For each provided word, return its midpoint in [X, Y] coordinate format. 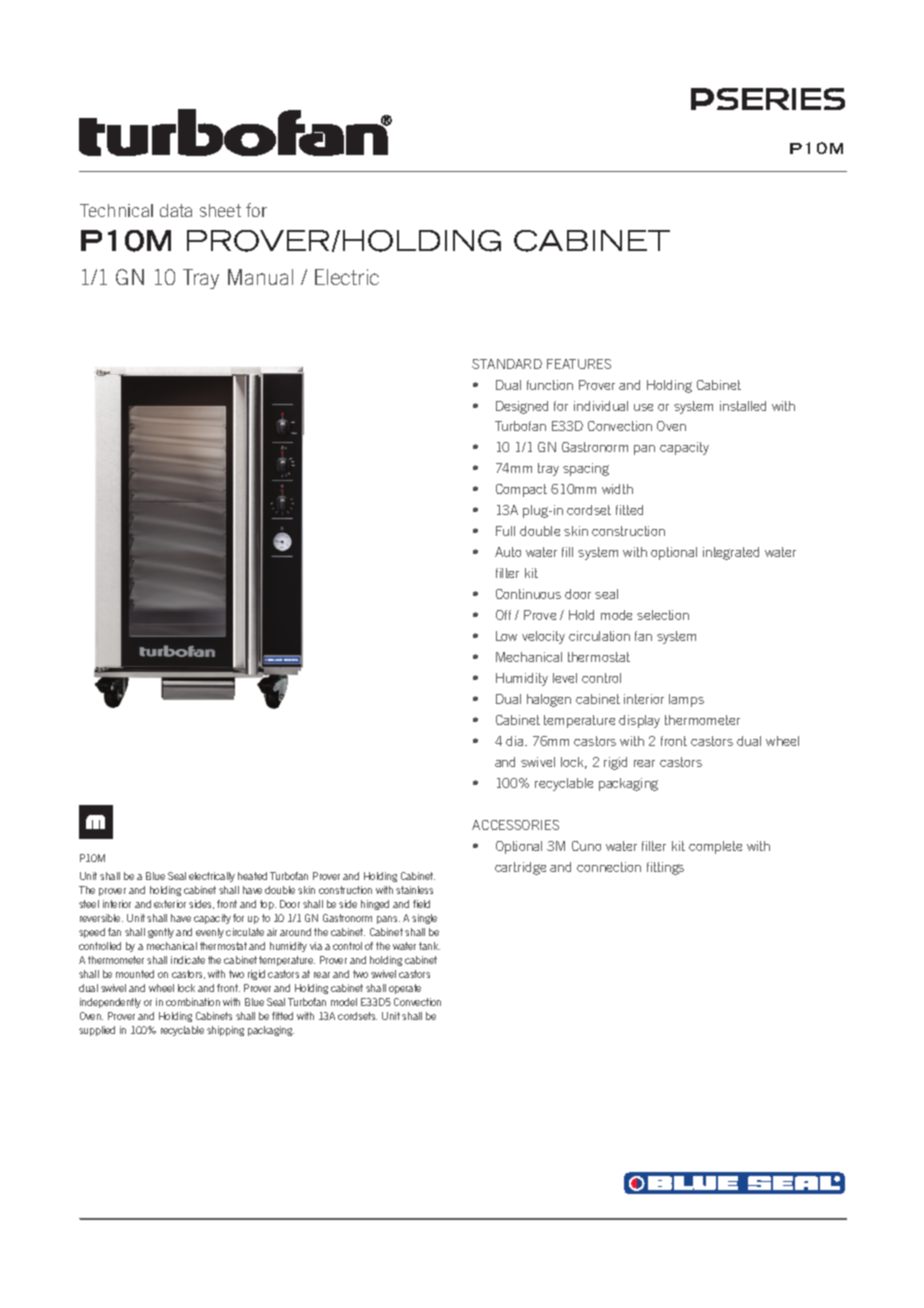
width [617, 489]
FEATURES [579, 364]
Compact [521, 490]
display [639, 721]
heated [252, 876]
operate [405, 989]
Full [505, 531]
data [176, 210]
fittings [665, 868]
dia [516, 741]
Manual [260, 277]
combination [193, 1002]
